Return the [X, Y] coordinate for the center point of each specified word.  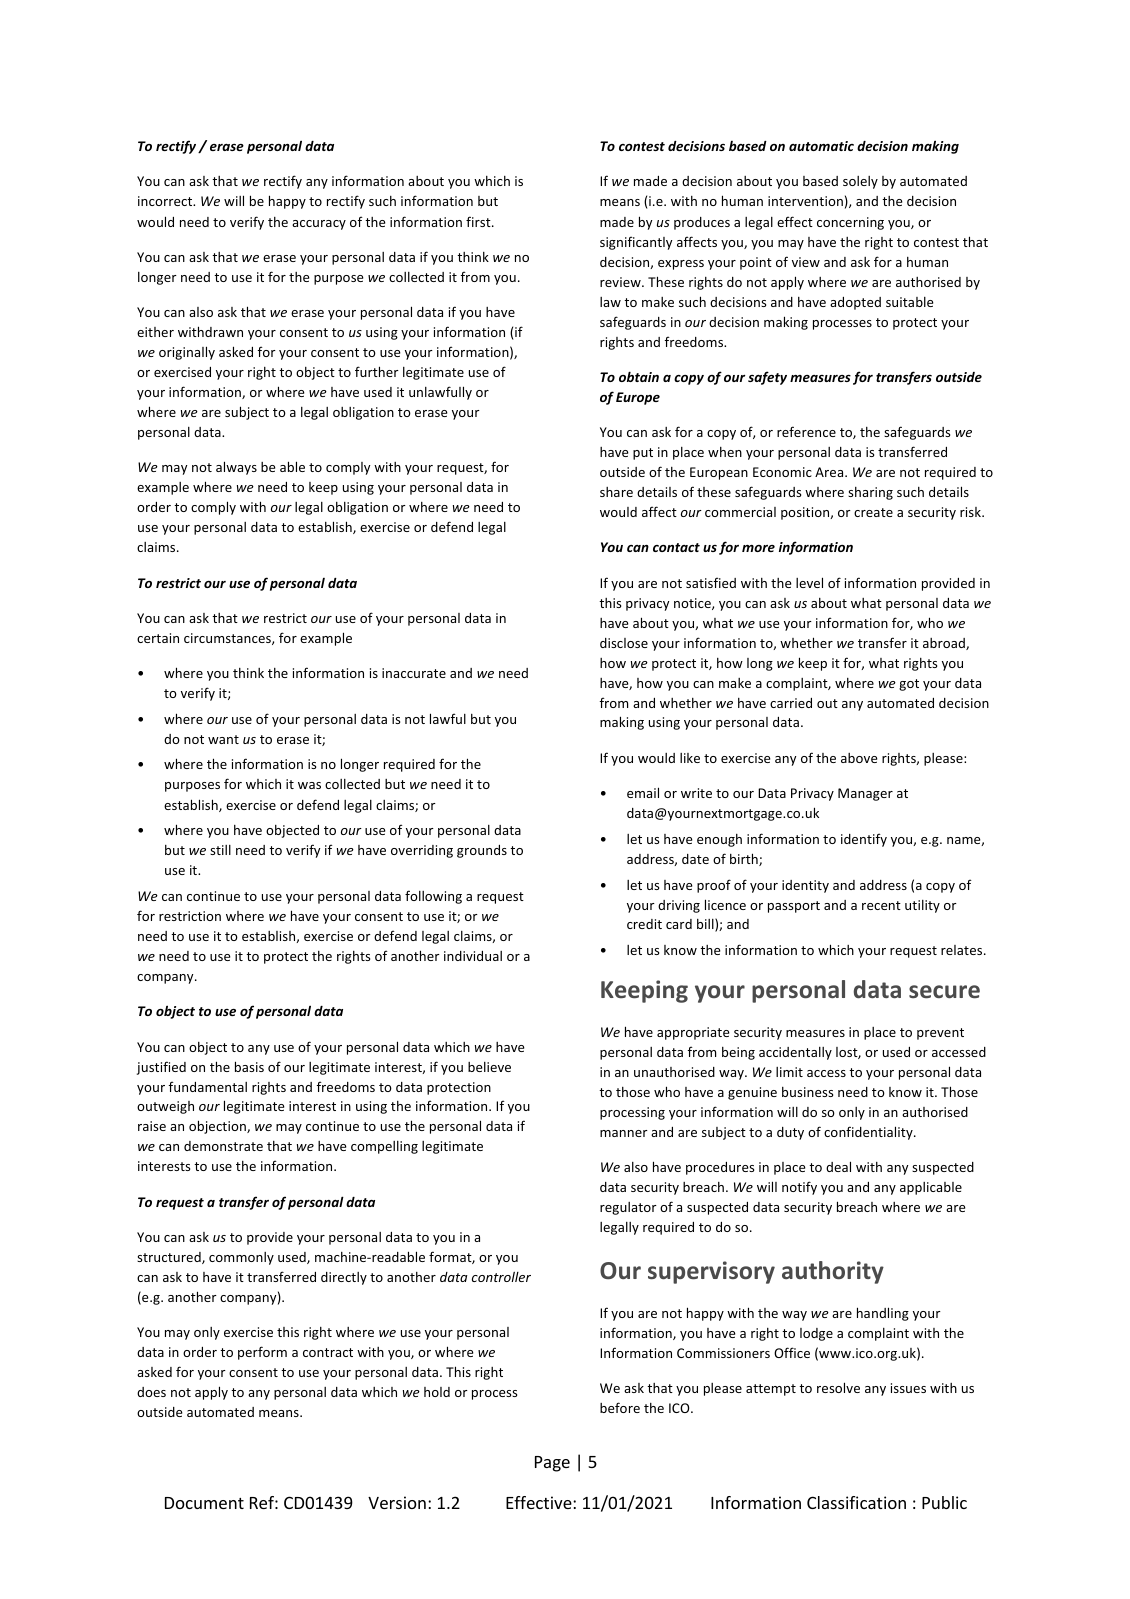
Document [204, 1503]
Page [552, 1464]
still [220, 850]
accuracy [319, 225]
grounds [482, 851]
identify [864, 840]
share [616, 492]
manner [624, 1133]
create [873, 512]
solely [860, 182]
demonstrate [223, 1146]
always [236, 468]
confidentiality [869, 1133]
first [479, 221]
